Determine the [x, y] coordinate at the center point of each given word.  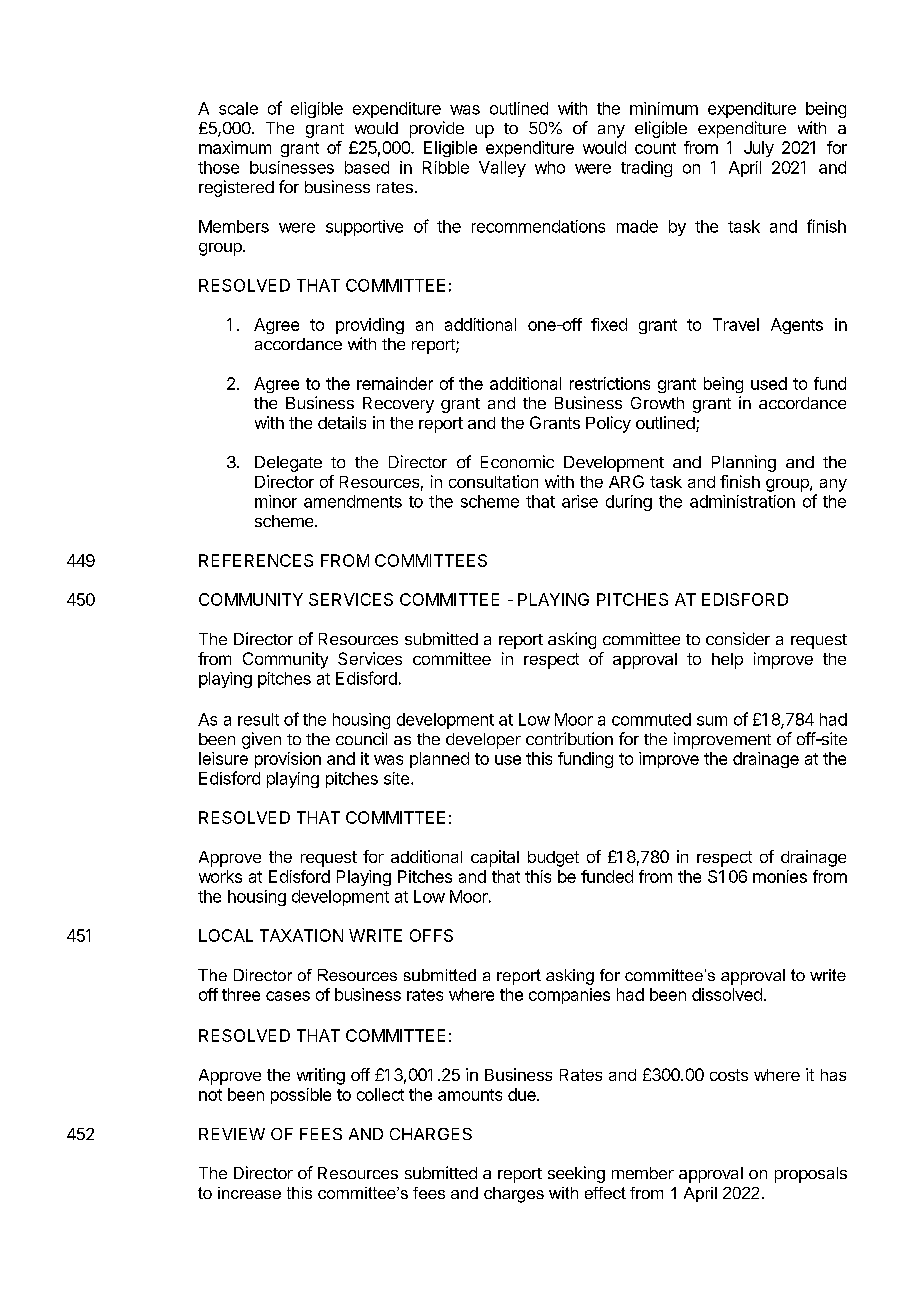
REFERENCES [256, 560]
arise [580, 501]
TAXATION [301, 935]
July [759, 149]
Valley [502, 169]
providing [370, 326]
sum [712, 721]
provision [288, 760]
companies [569, 996]
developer [483, 741]
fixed [609, 324]
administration [742, 501]
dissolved [727, 994]
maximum [235, 147]
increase [249, 1193]
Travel [736, 324]
